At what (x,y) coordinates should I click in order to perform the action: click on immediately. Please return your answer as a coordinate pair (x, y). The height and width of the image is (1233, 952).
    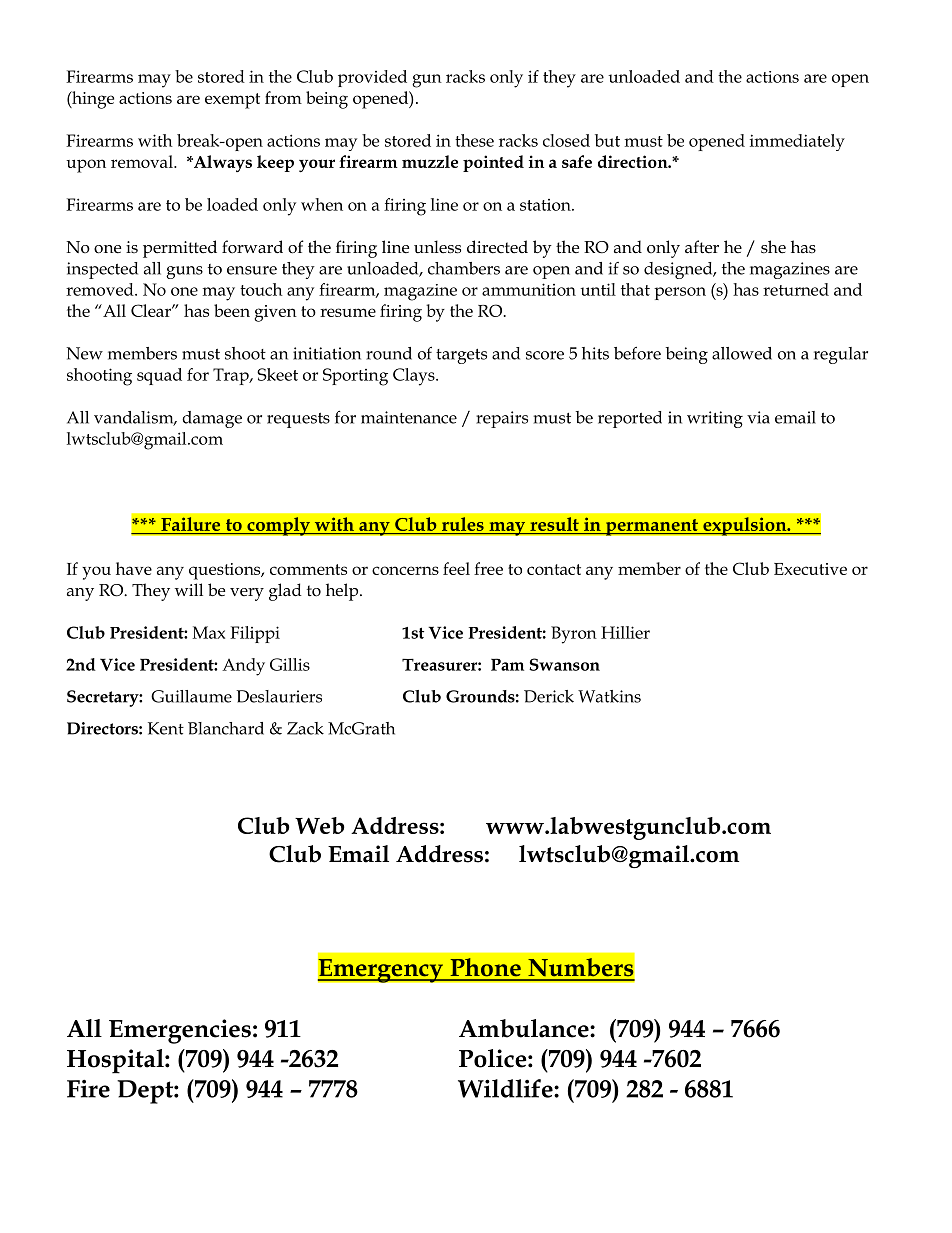
    Looking at the image, I should click on (797, 142).
